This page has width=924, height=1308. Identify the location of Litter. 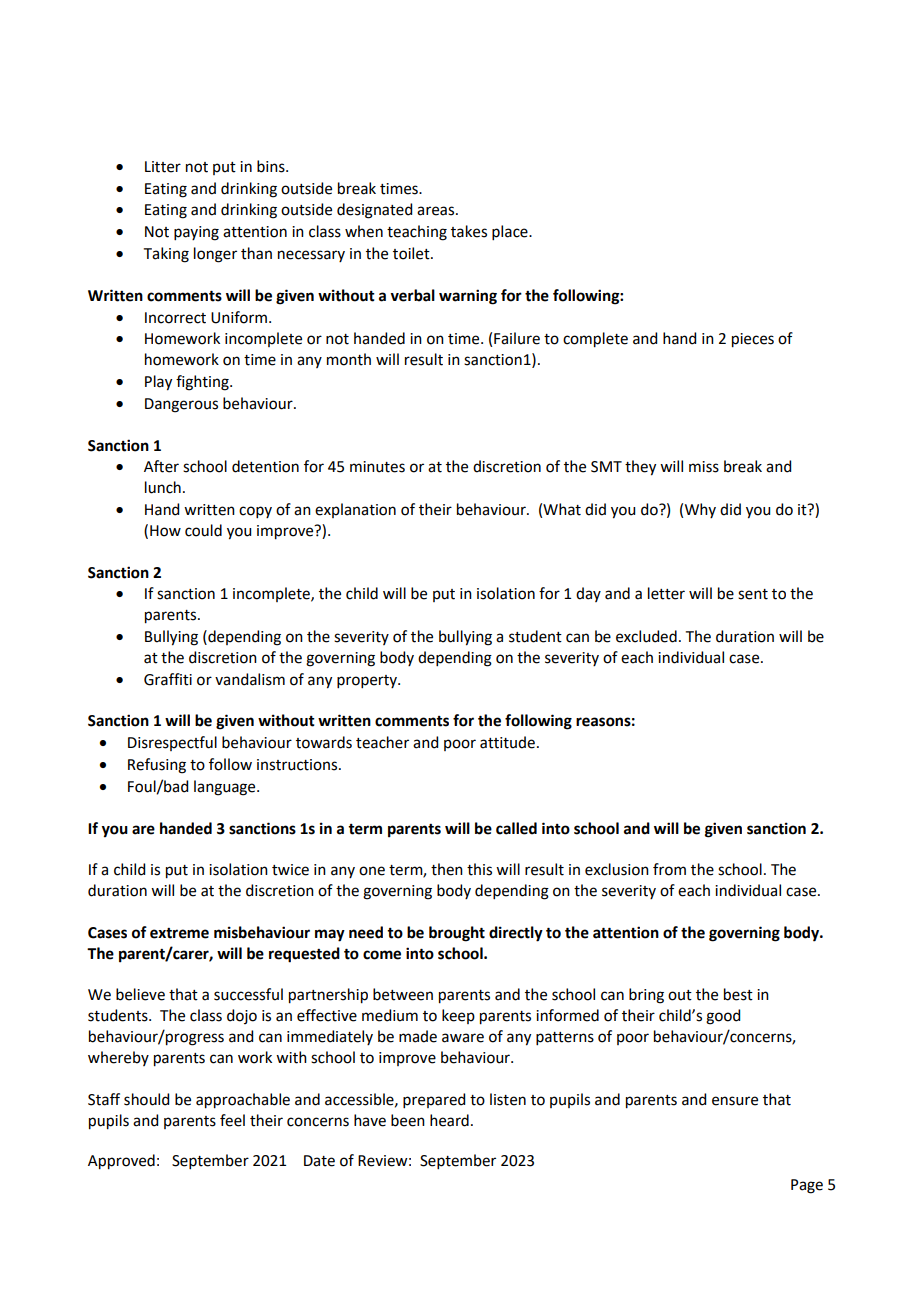
(163, 167).
